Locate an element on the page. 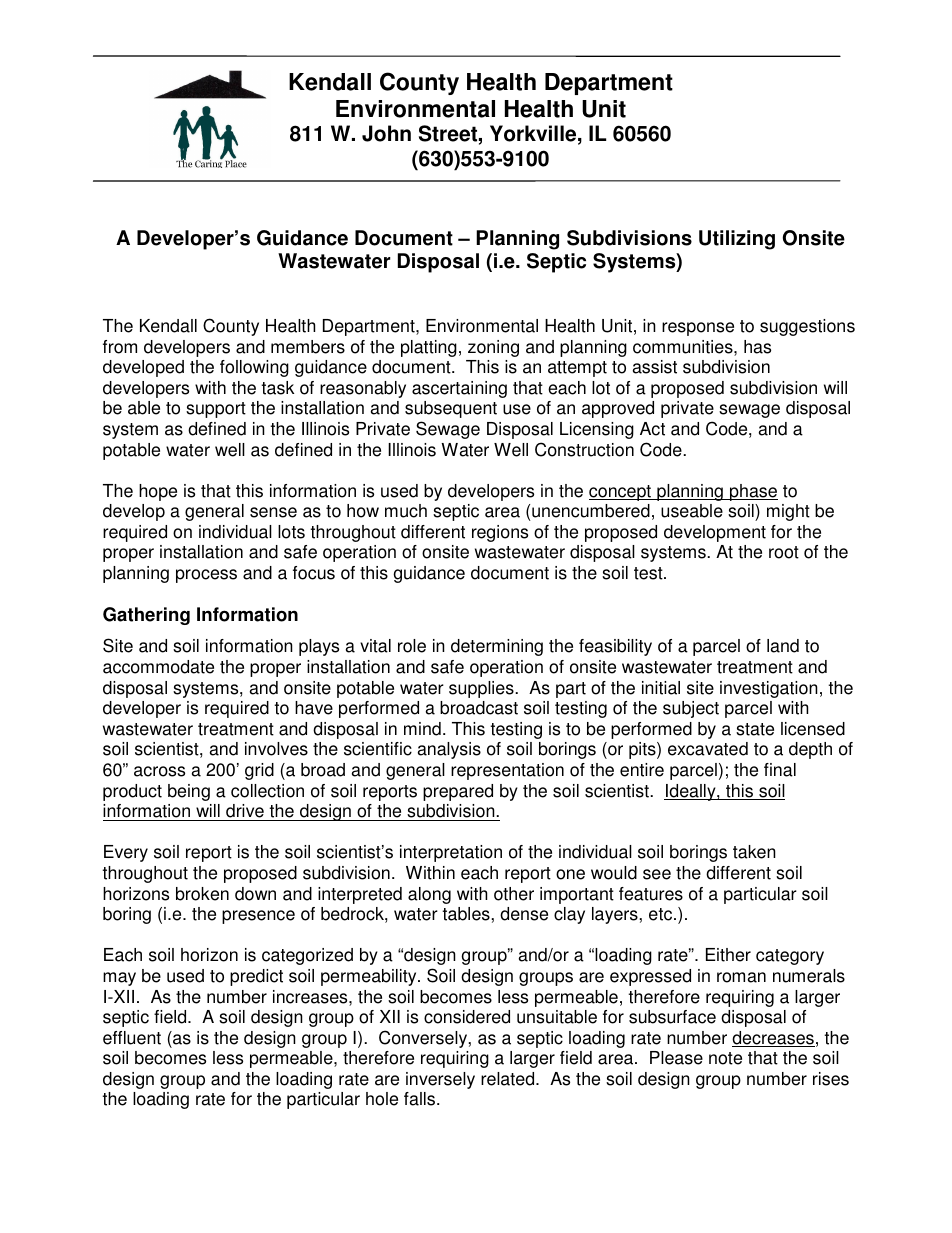 The image size is (952, 1233). effluent is located at coordinates (132, 1038).
